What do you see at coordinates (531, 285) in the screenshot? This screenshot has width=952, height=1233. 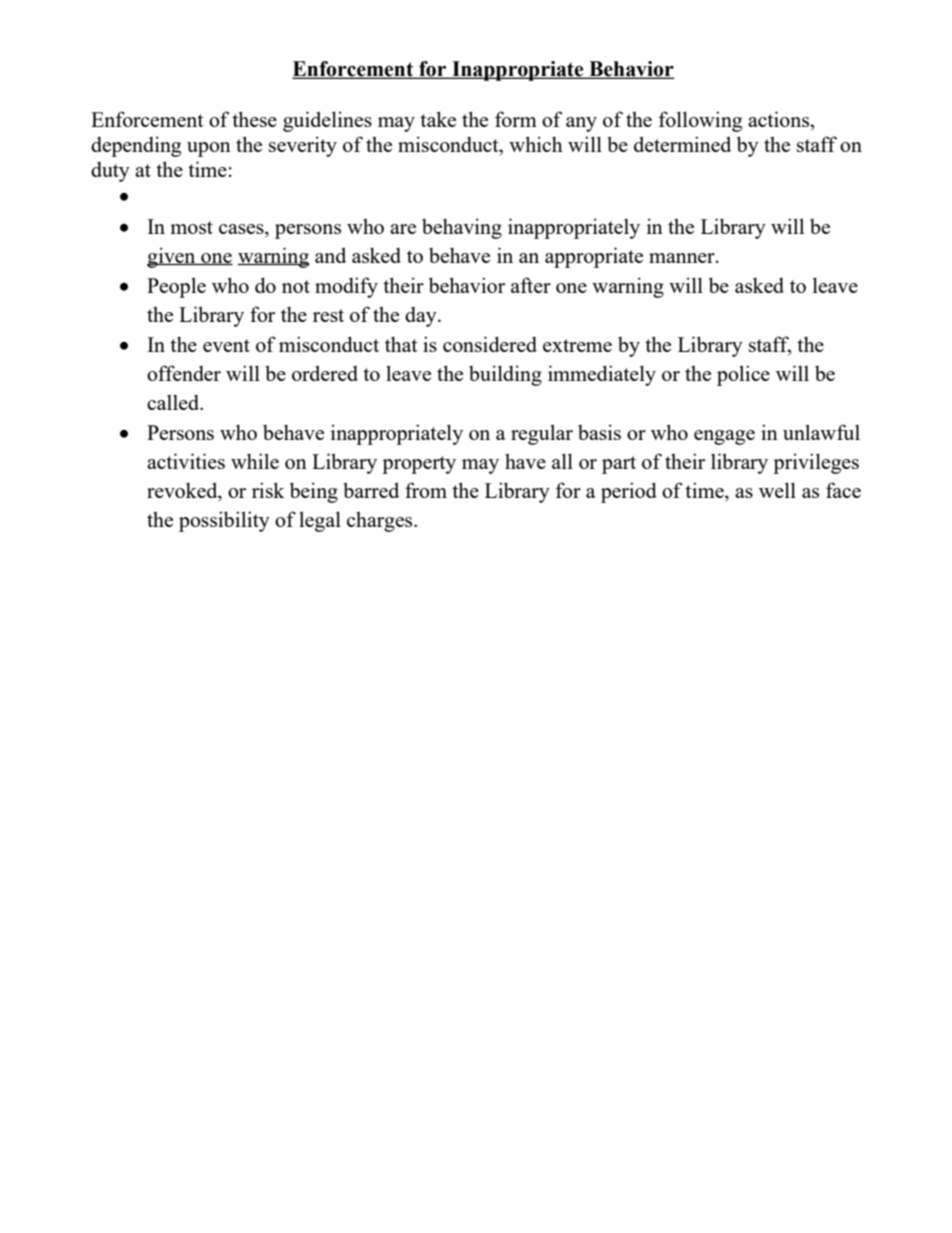 I see `after` at bounding box center [531, 285].
